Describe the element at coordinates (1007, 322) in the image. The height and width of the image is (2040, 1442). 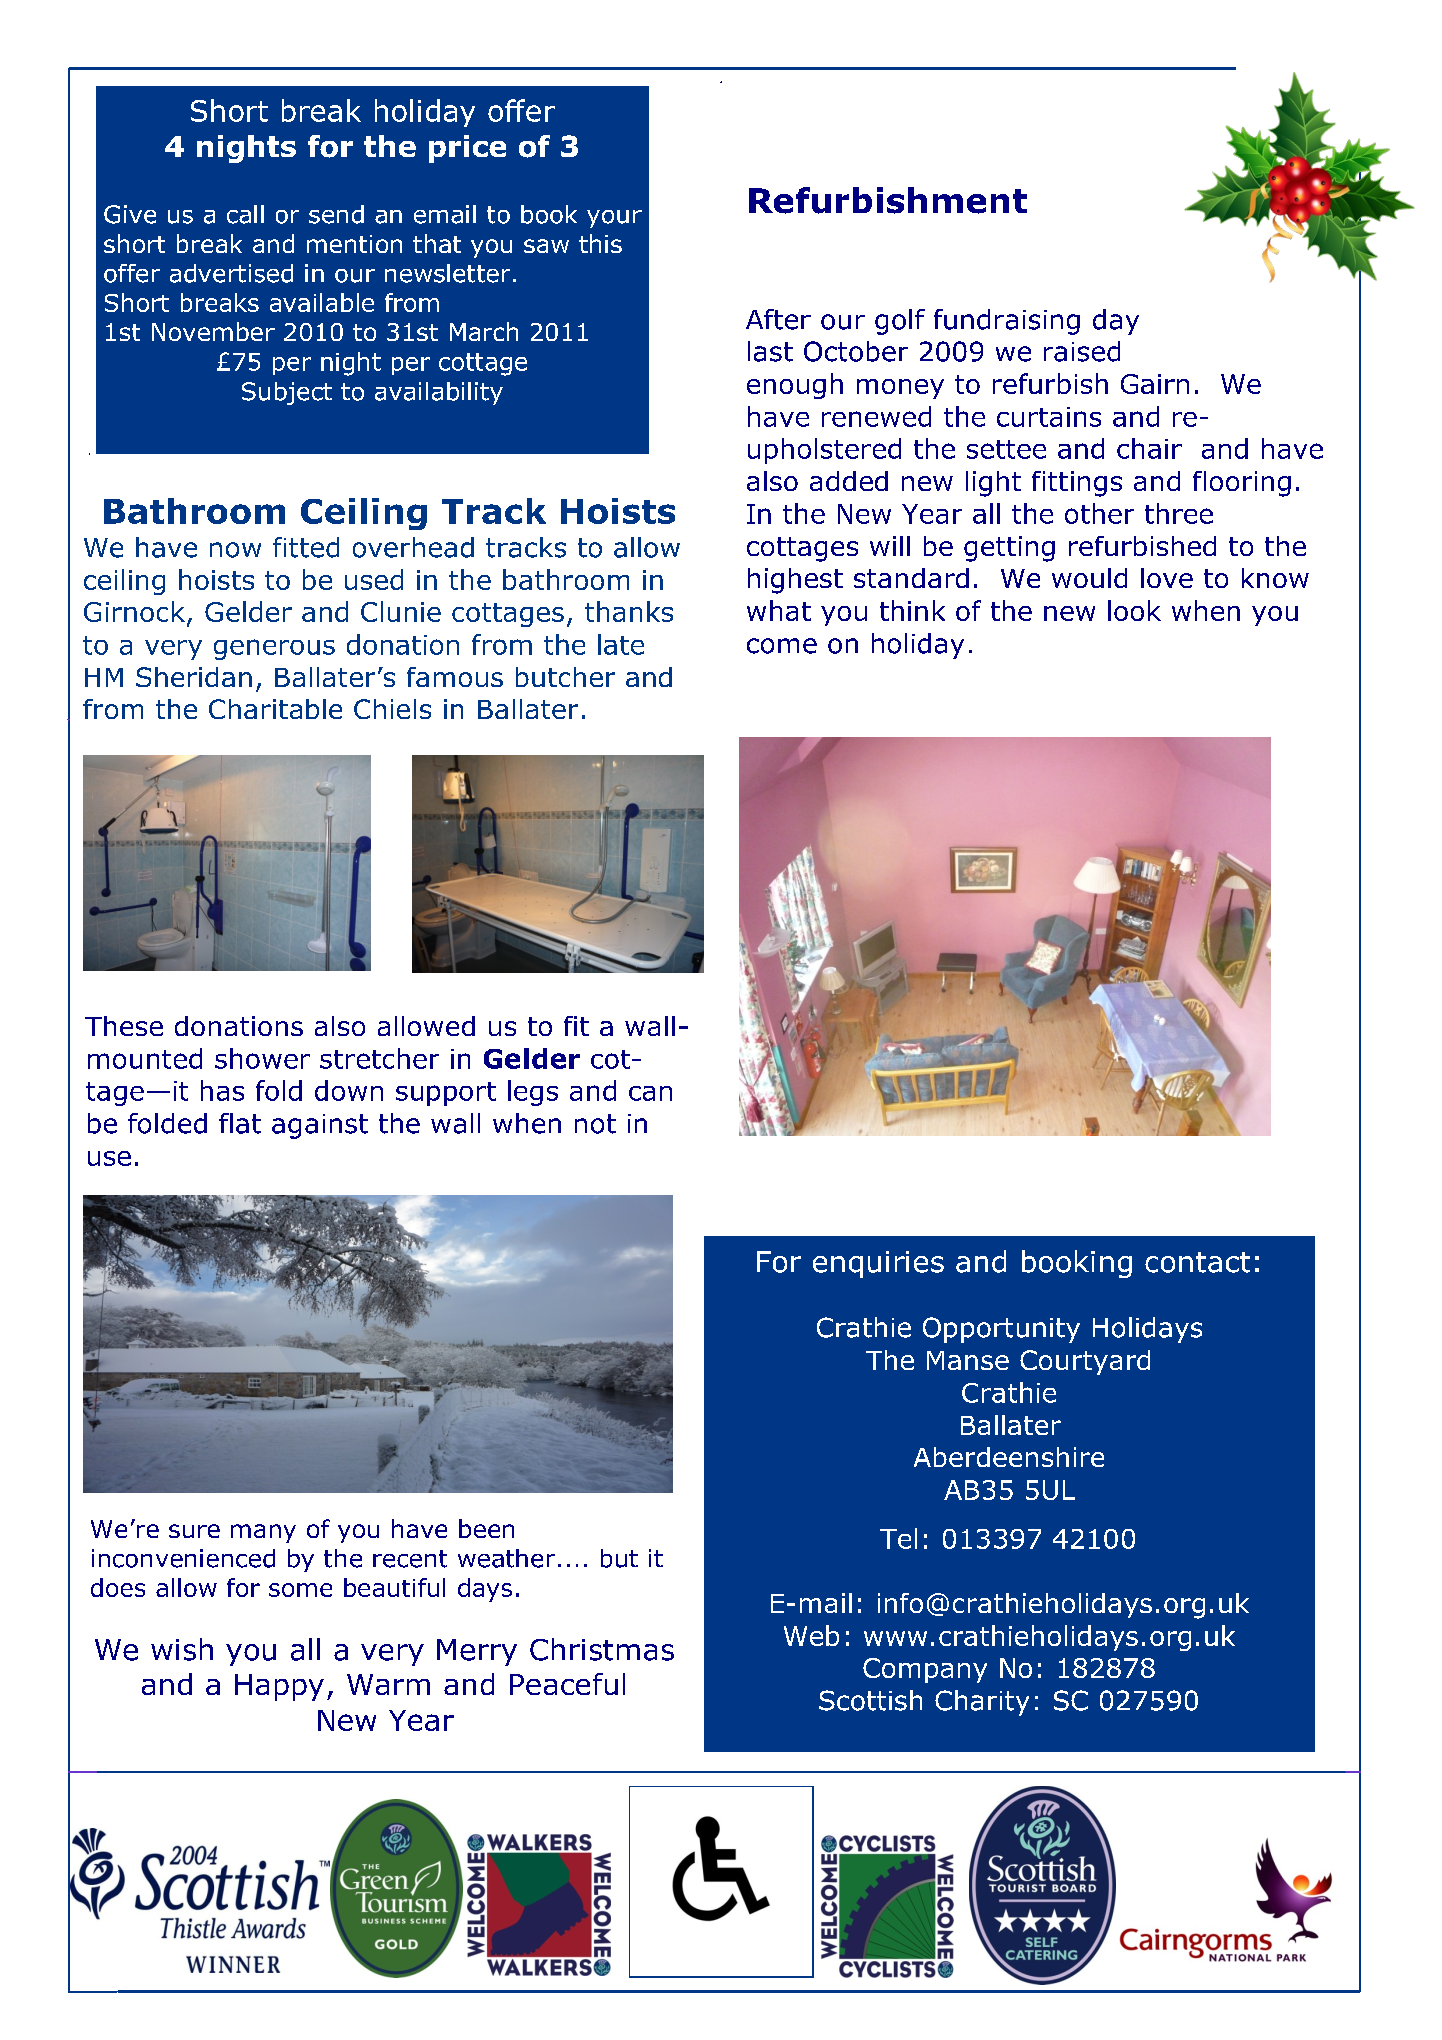
I see `fundraising` at that location.
